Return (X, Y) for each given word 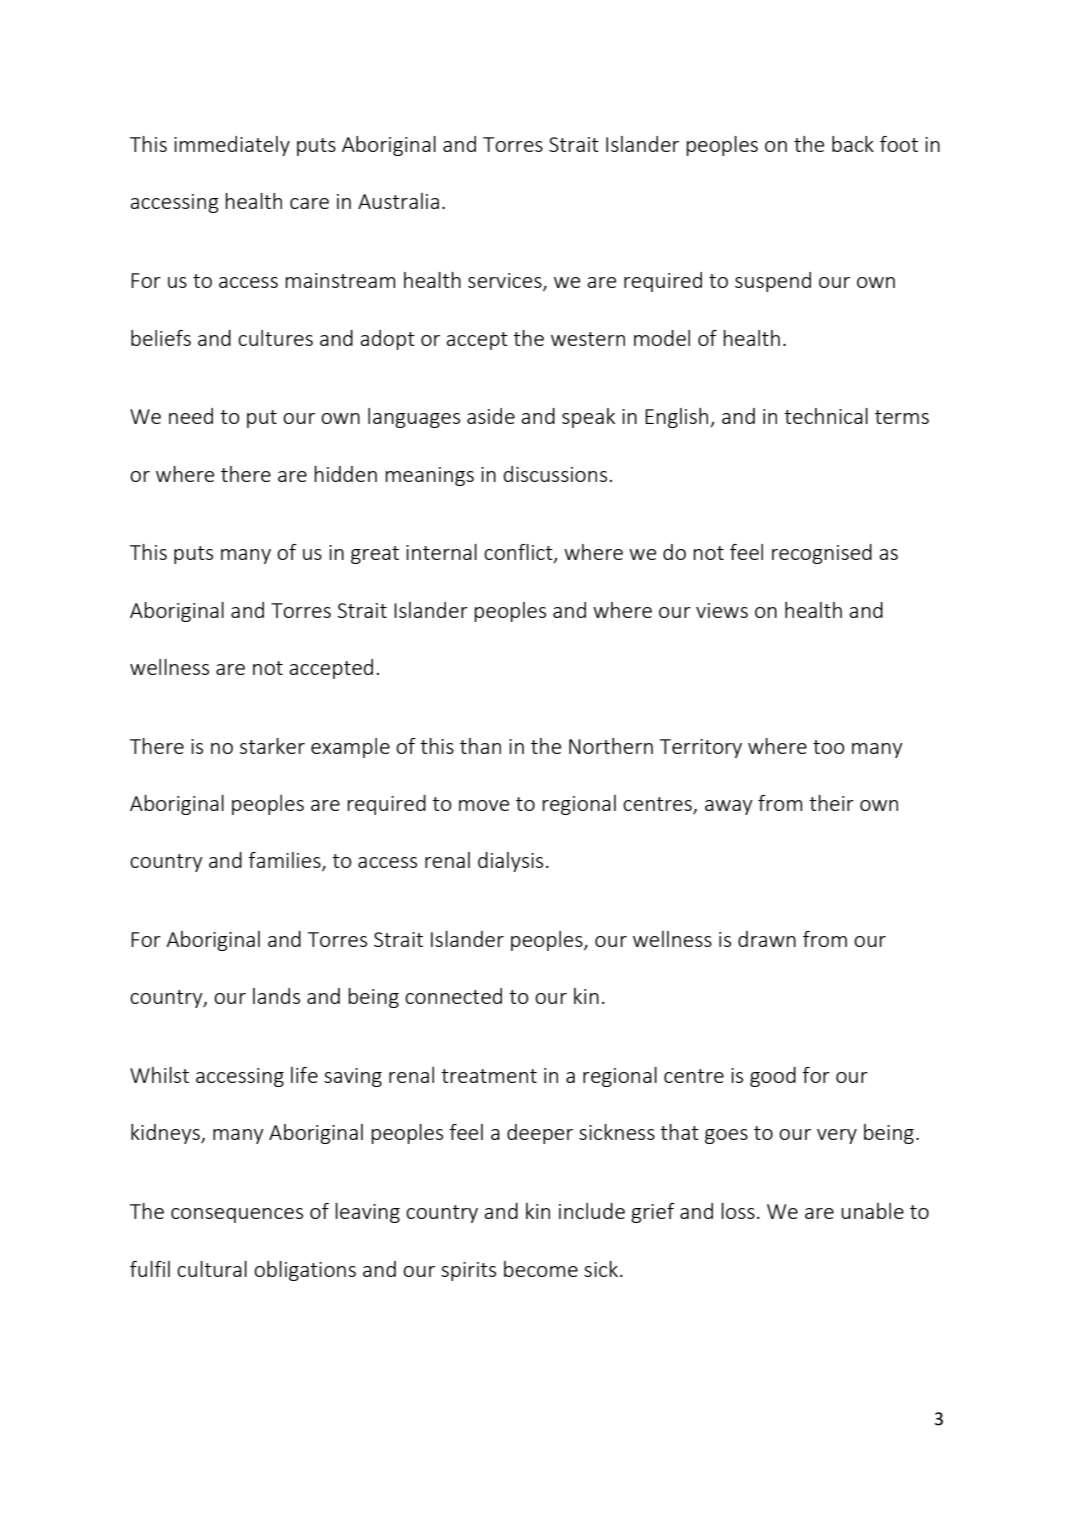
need (191, 416)
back (853, 144)
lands (276, 996)
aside (491, 416)
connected (453, 996)
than (480, 746)
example (350, 748)
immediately (232, 146)
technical (826, 416)
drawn (767, 939)
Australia (398, 201)
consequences (237, 1215)
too (829, 747)
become (541, 1269)
